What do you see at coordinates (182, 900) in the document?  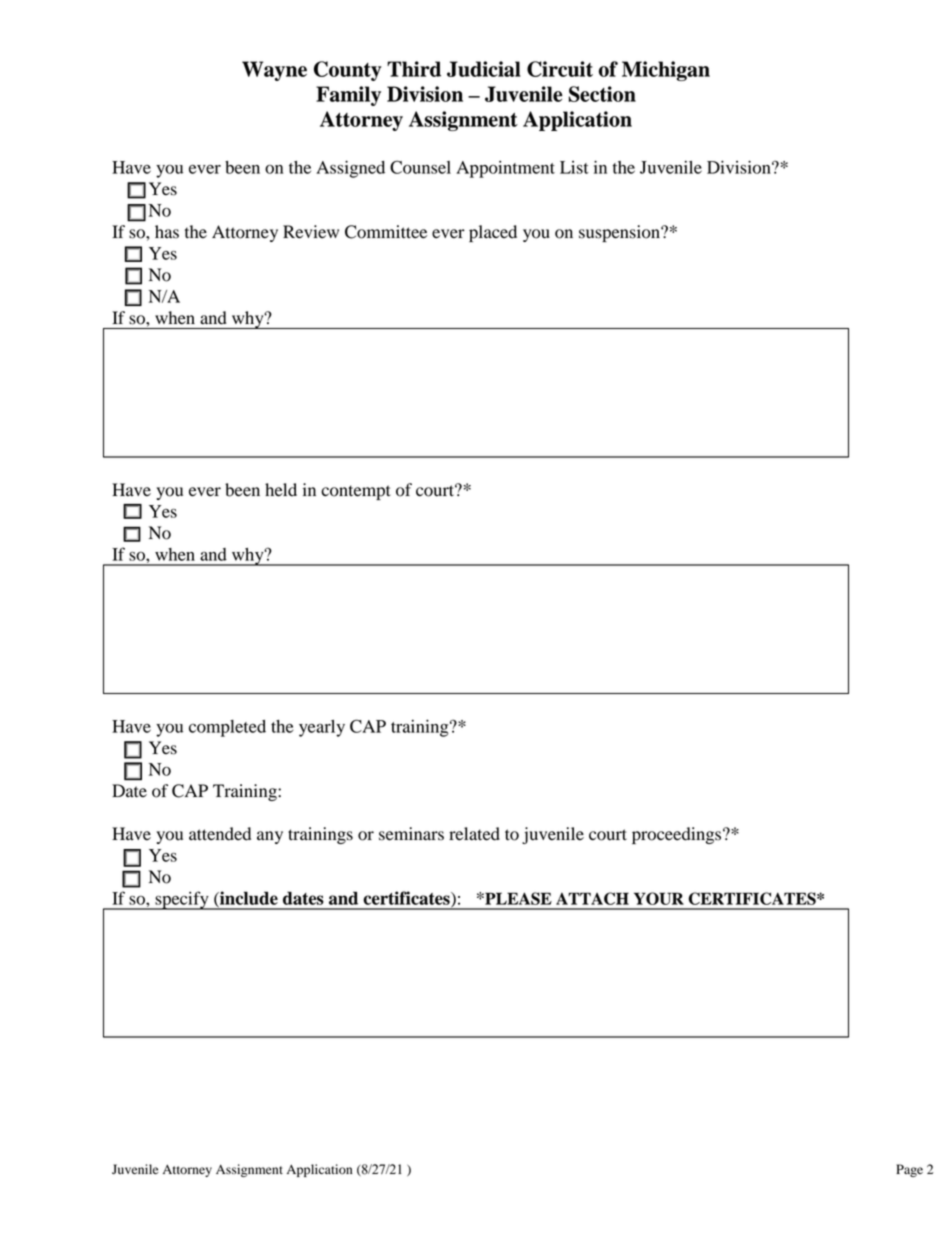 I see `specify` at bounding box center [182, 900].
